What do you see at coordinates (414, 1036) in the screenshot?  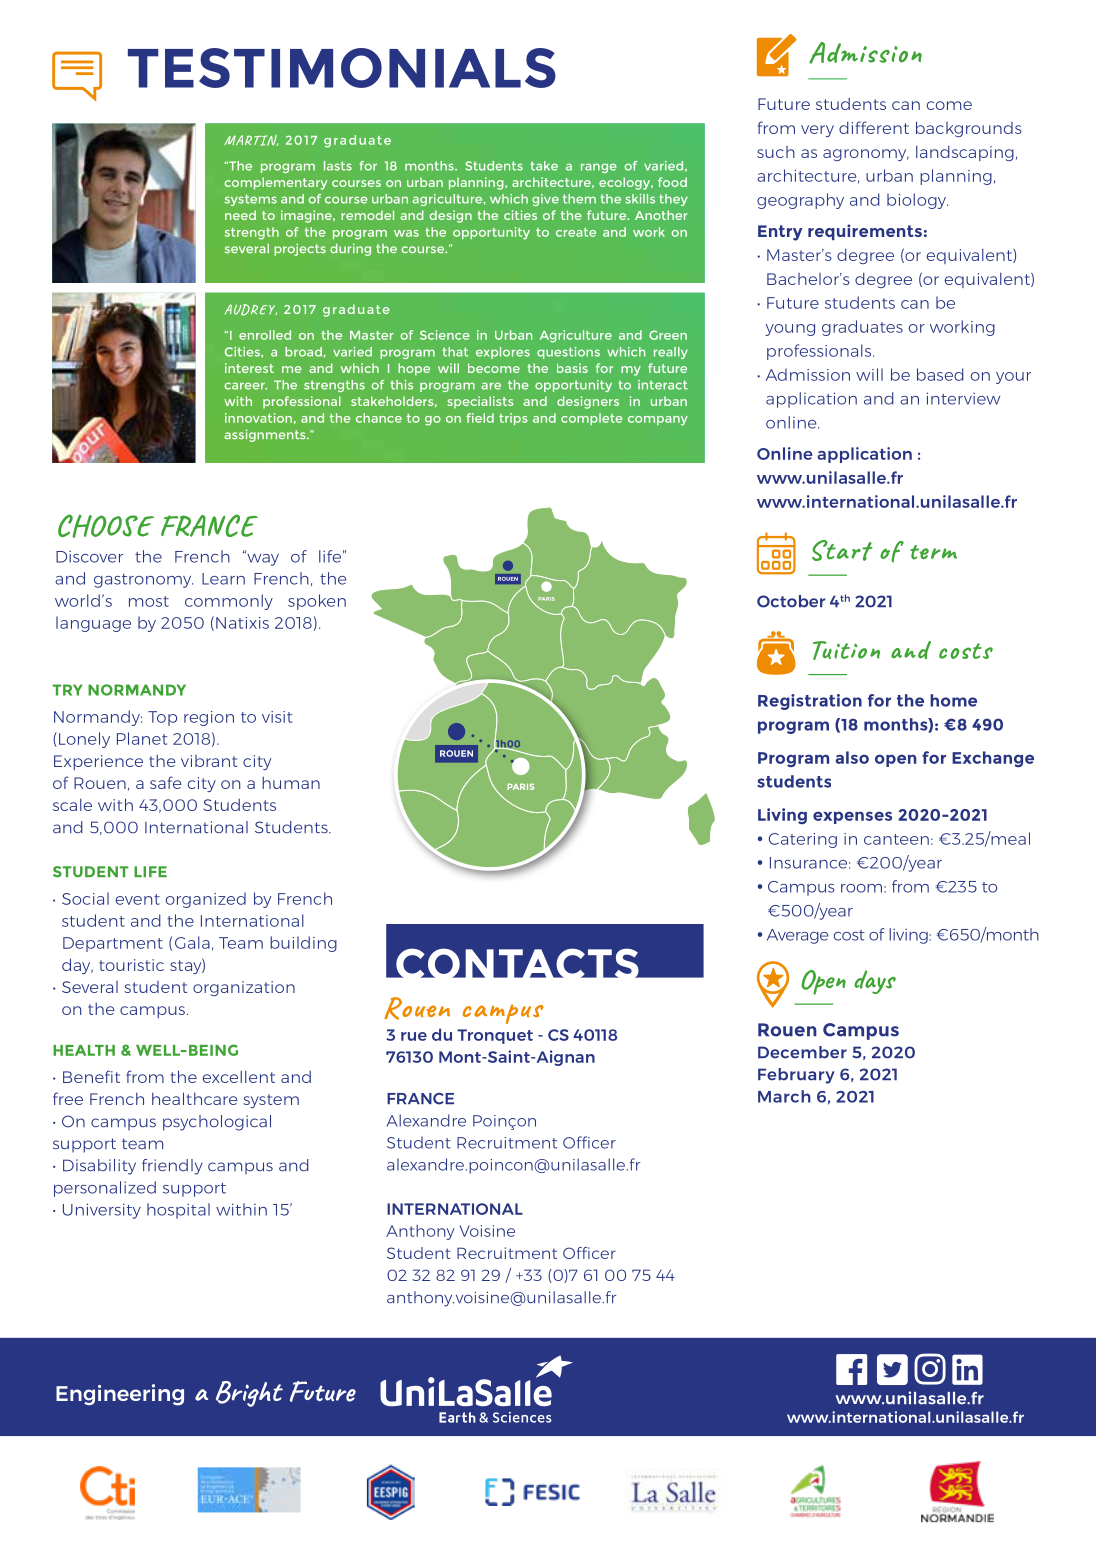 I see `rue` at bounding box center [414, 1036].
